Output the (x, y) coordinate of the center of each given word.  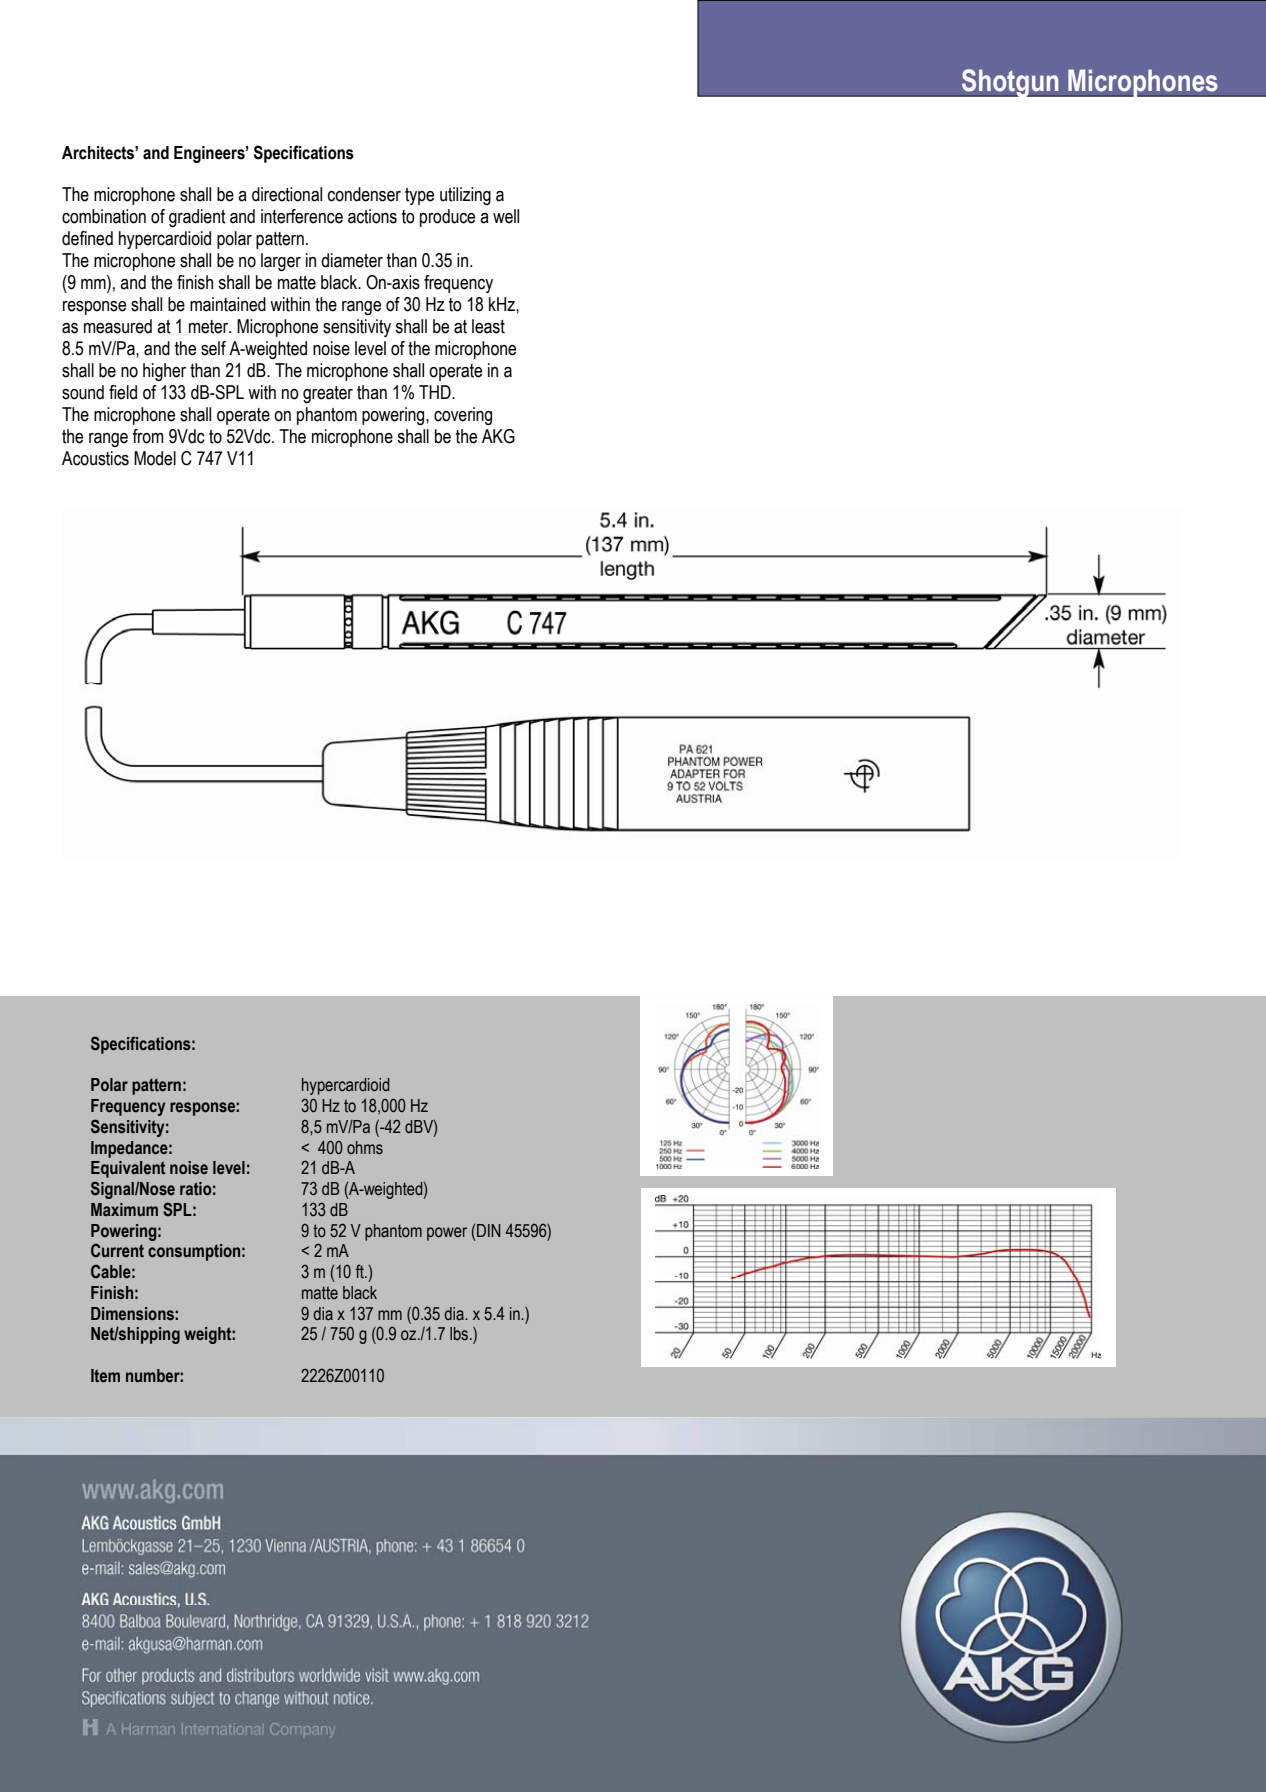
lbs (460, 1334)
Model (155, 458)
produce (447, 218)
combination (104, 216)
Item (105, 1376)
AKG (498, 436)
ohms (365, 1148)
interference (302, 216)
